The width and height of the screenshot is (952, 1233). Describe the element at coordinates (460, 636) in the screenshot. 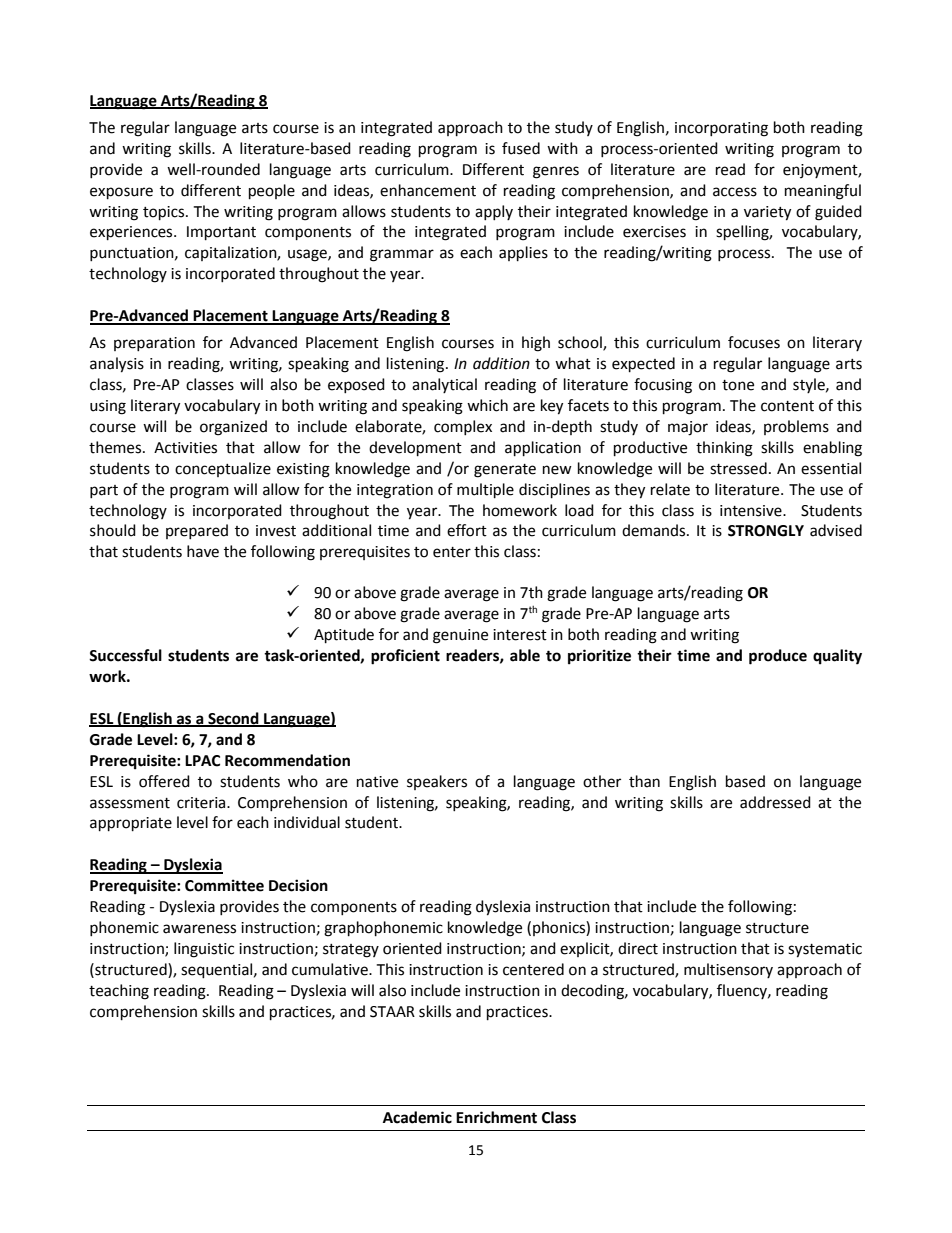

I see `genuine` at that location.
